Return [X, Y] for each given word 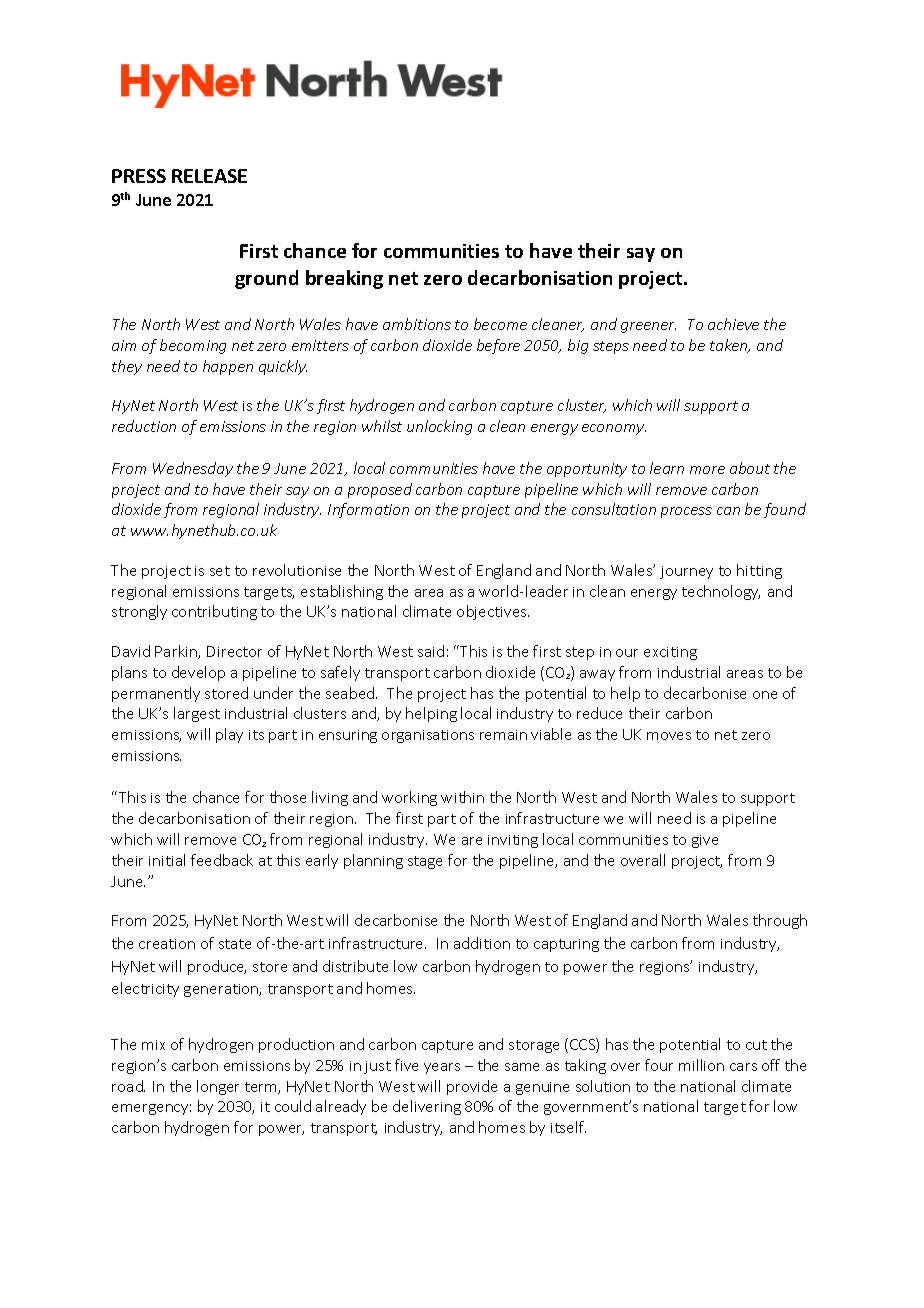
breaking [344, 279]
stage [425, 862]
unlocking [439, 427]
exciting [670, 653]
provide [472, 1087]
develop [198, 673]
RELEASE [209, 176]
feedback [222, 860]
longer [218, 1087]
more [707, 470]
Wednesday [193, 469]
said [431, 651]
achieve [733, 324]
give [705, 841]
